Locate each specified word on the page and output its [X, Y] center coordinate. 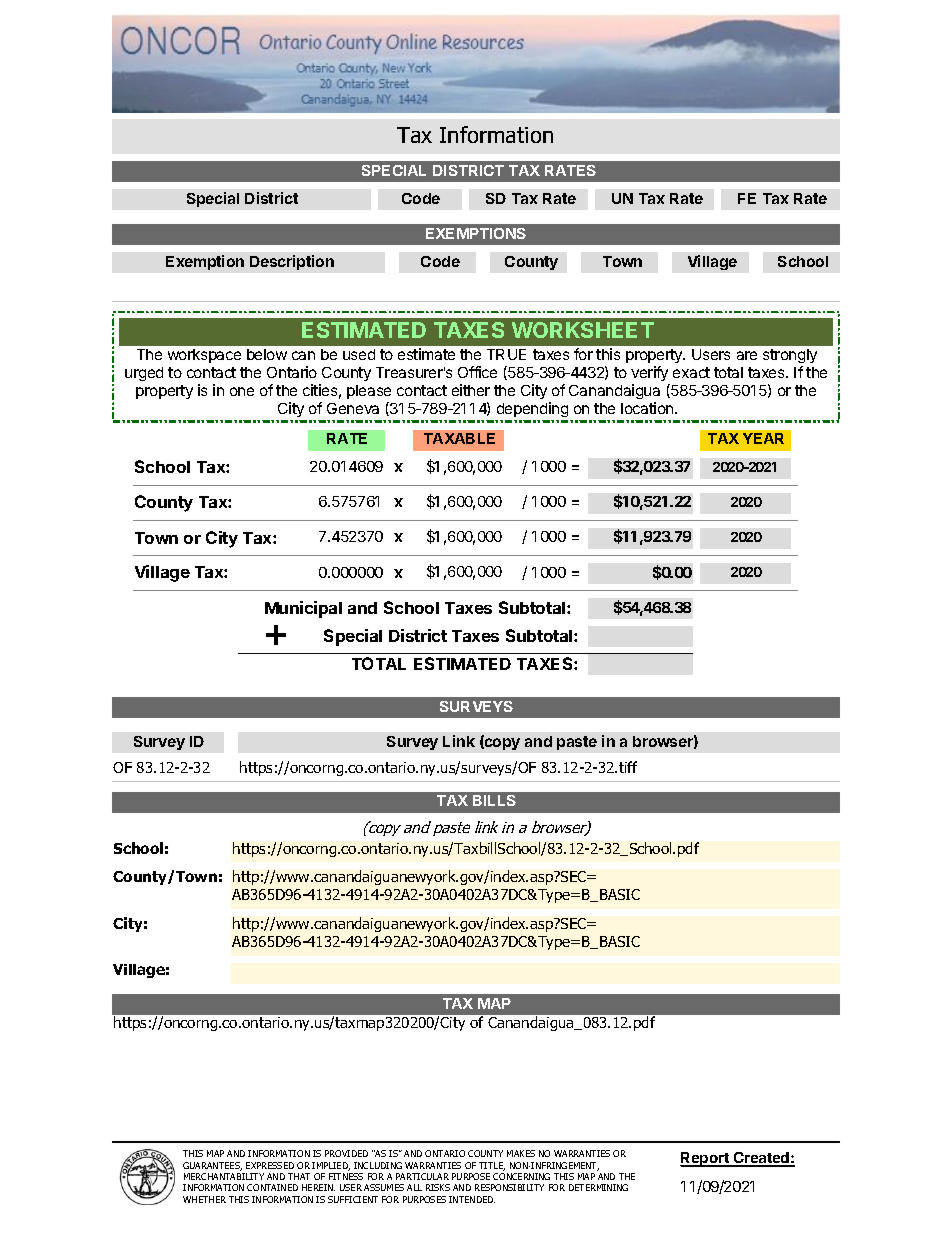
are [747, 355]
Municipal [303, 609]
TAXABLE [459, 438]
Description [292, 262]
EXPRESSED [270, 1165]
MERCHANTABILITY [224, 1176]
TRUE [506, 354]
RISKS [438, 1187]
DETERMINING [598, 1187]
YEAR [763, 438]
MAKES [521, 1153]
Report [705, 1159]
